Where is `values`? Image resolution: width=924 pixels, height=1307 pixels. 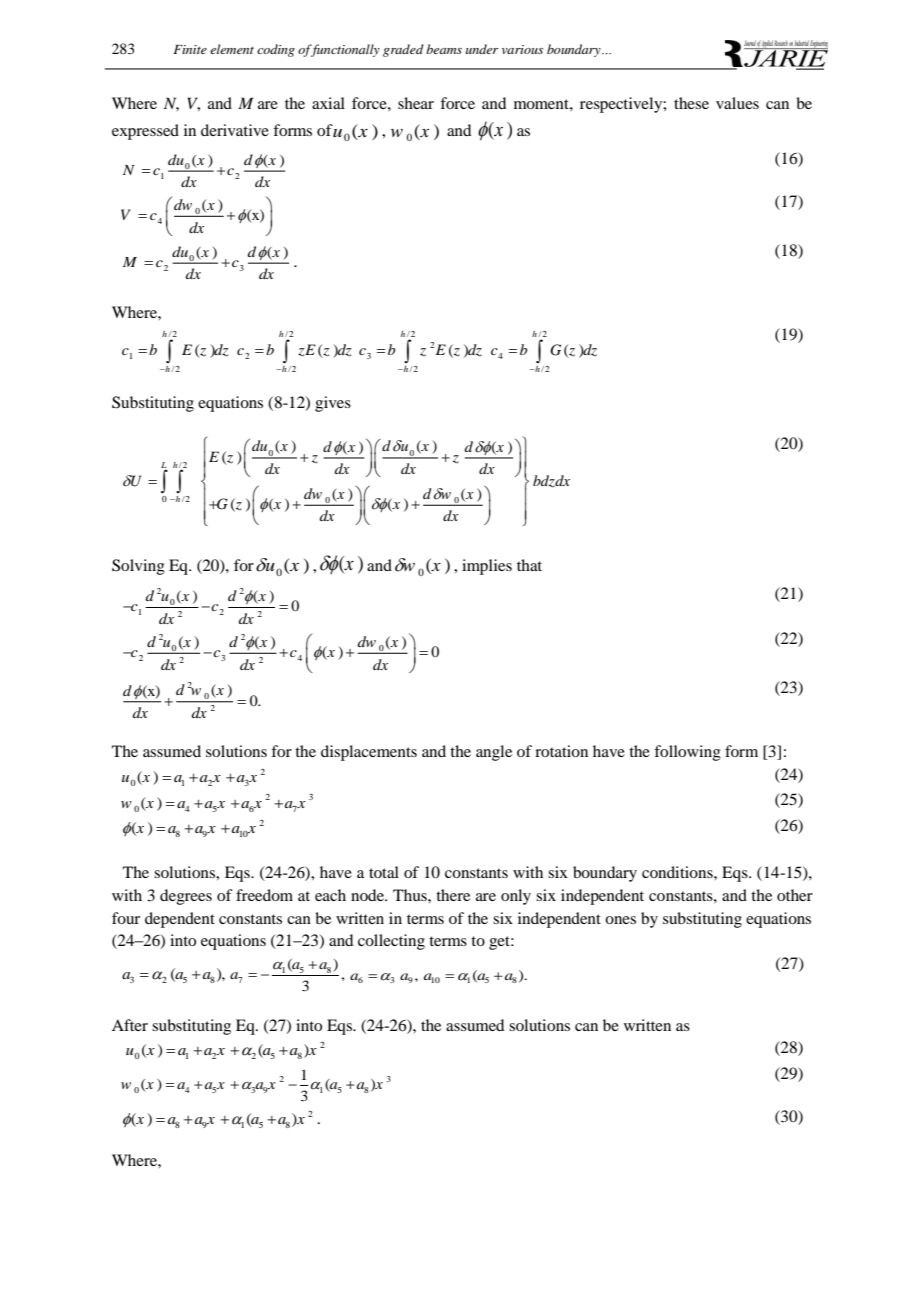 values is located at coordinates (737, 103).
